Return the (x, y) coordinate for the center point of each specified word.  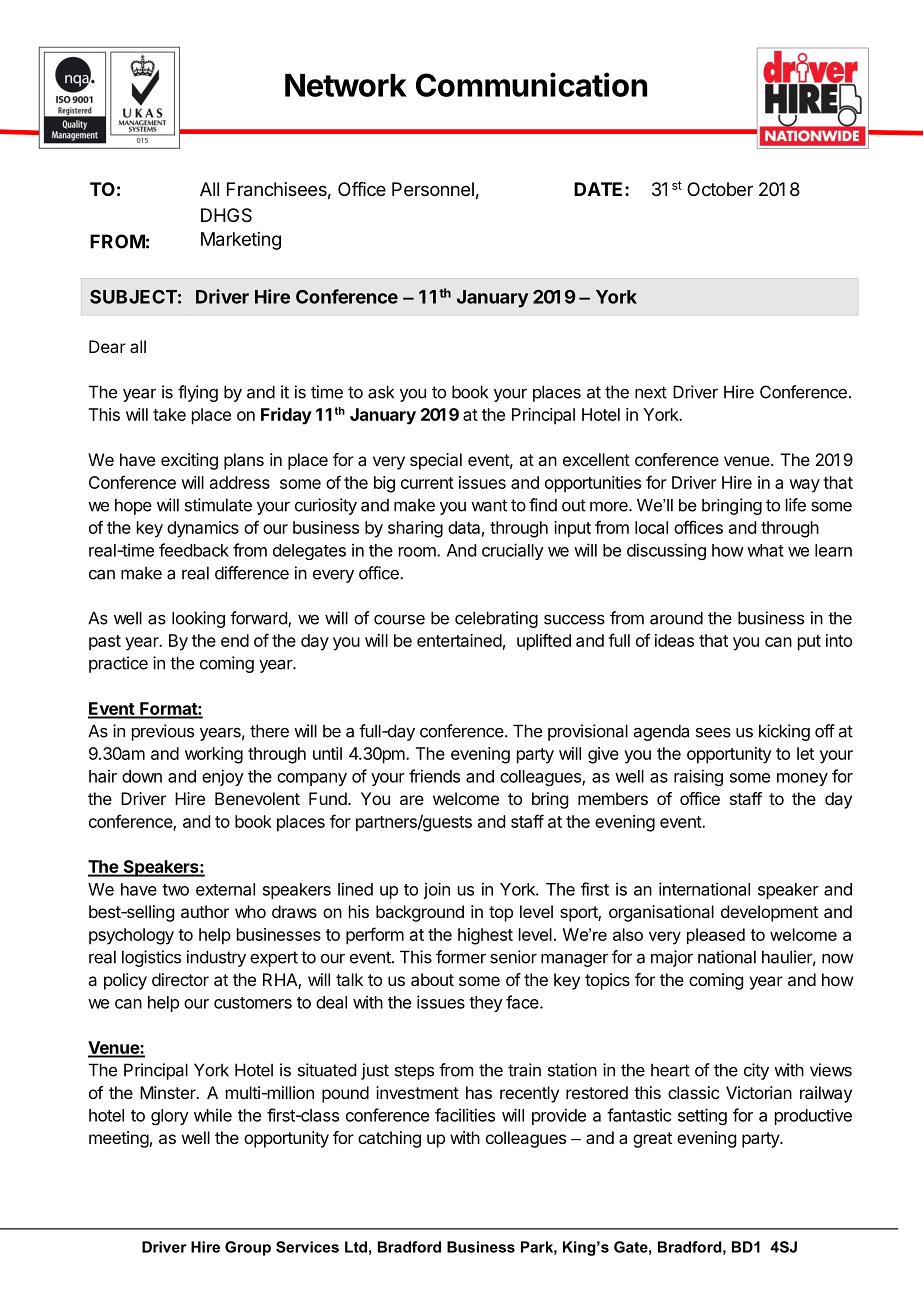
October (720, 189)
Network (346, 85)
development (769, 913)
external (225, 889)
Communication (531, 84)
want (489, 505)
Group (248, 1248)
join (436, 890)
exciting (189, 461)
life (796, 505)
